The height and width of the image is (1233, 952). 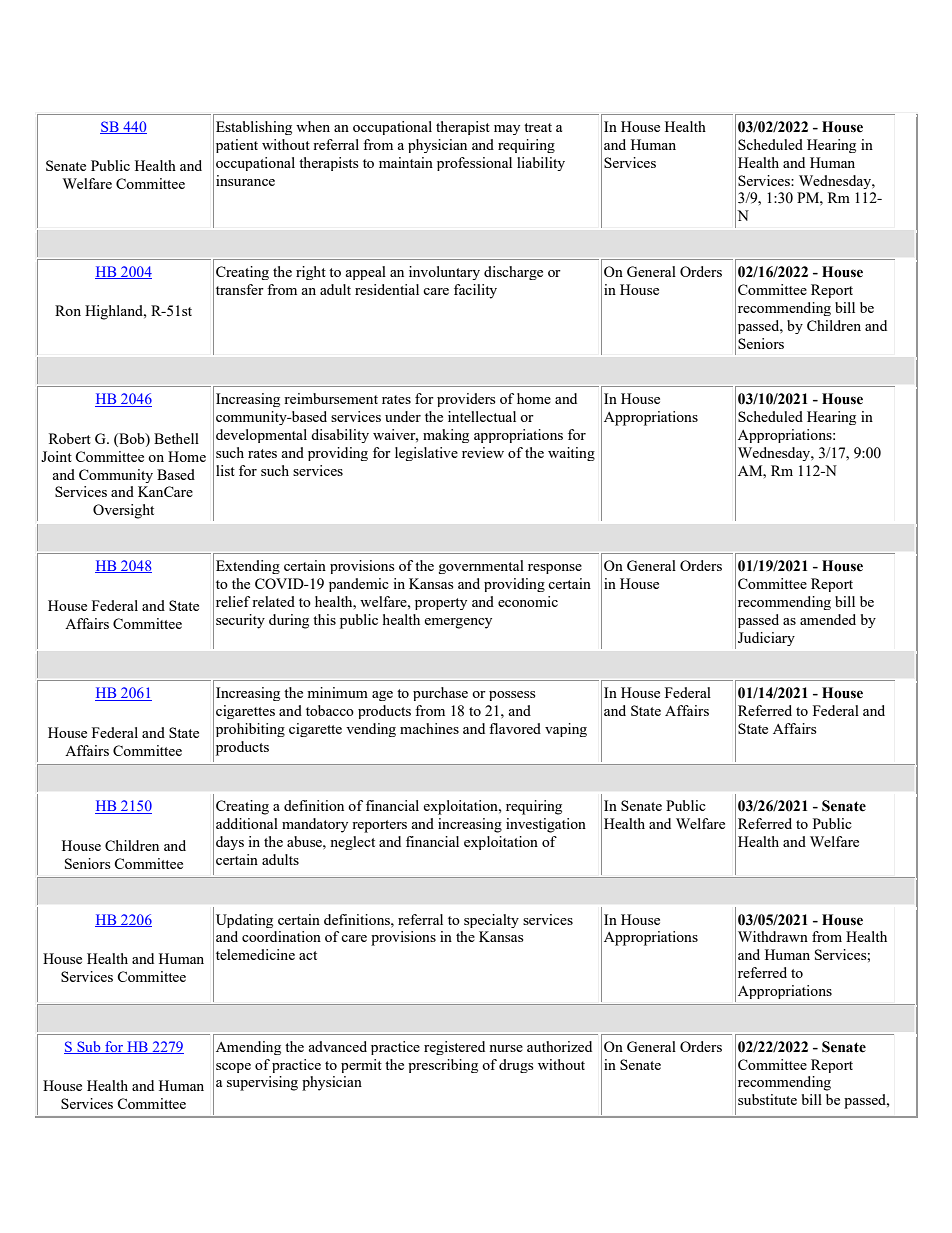 What do you see at coordinates (233, 1068) in the image?
I see `scope` at bounding box center [233, 1068].
